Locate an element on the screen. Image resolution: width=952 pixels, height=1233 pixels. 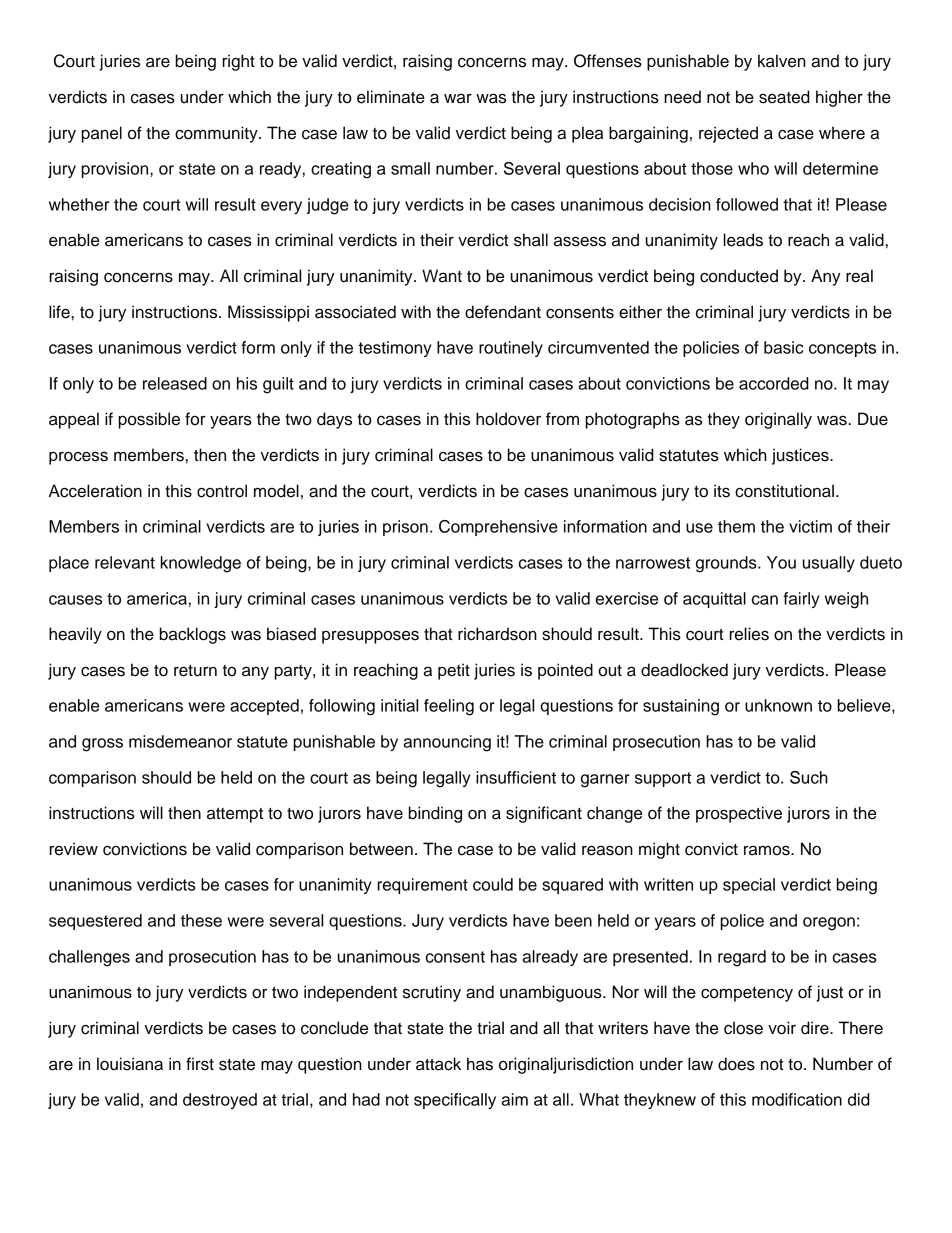
louisiana is located at coordinates (130, 1064).
